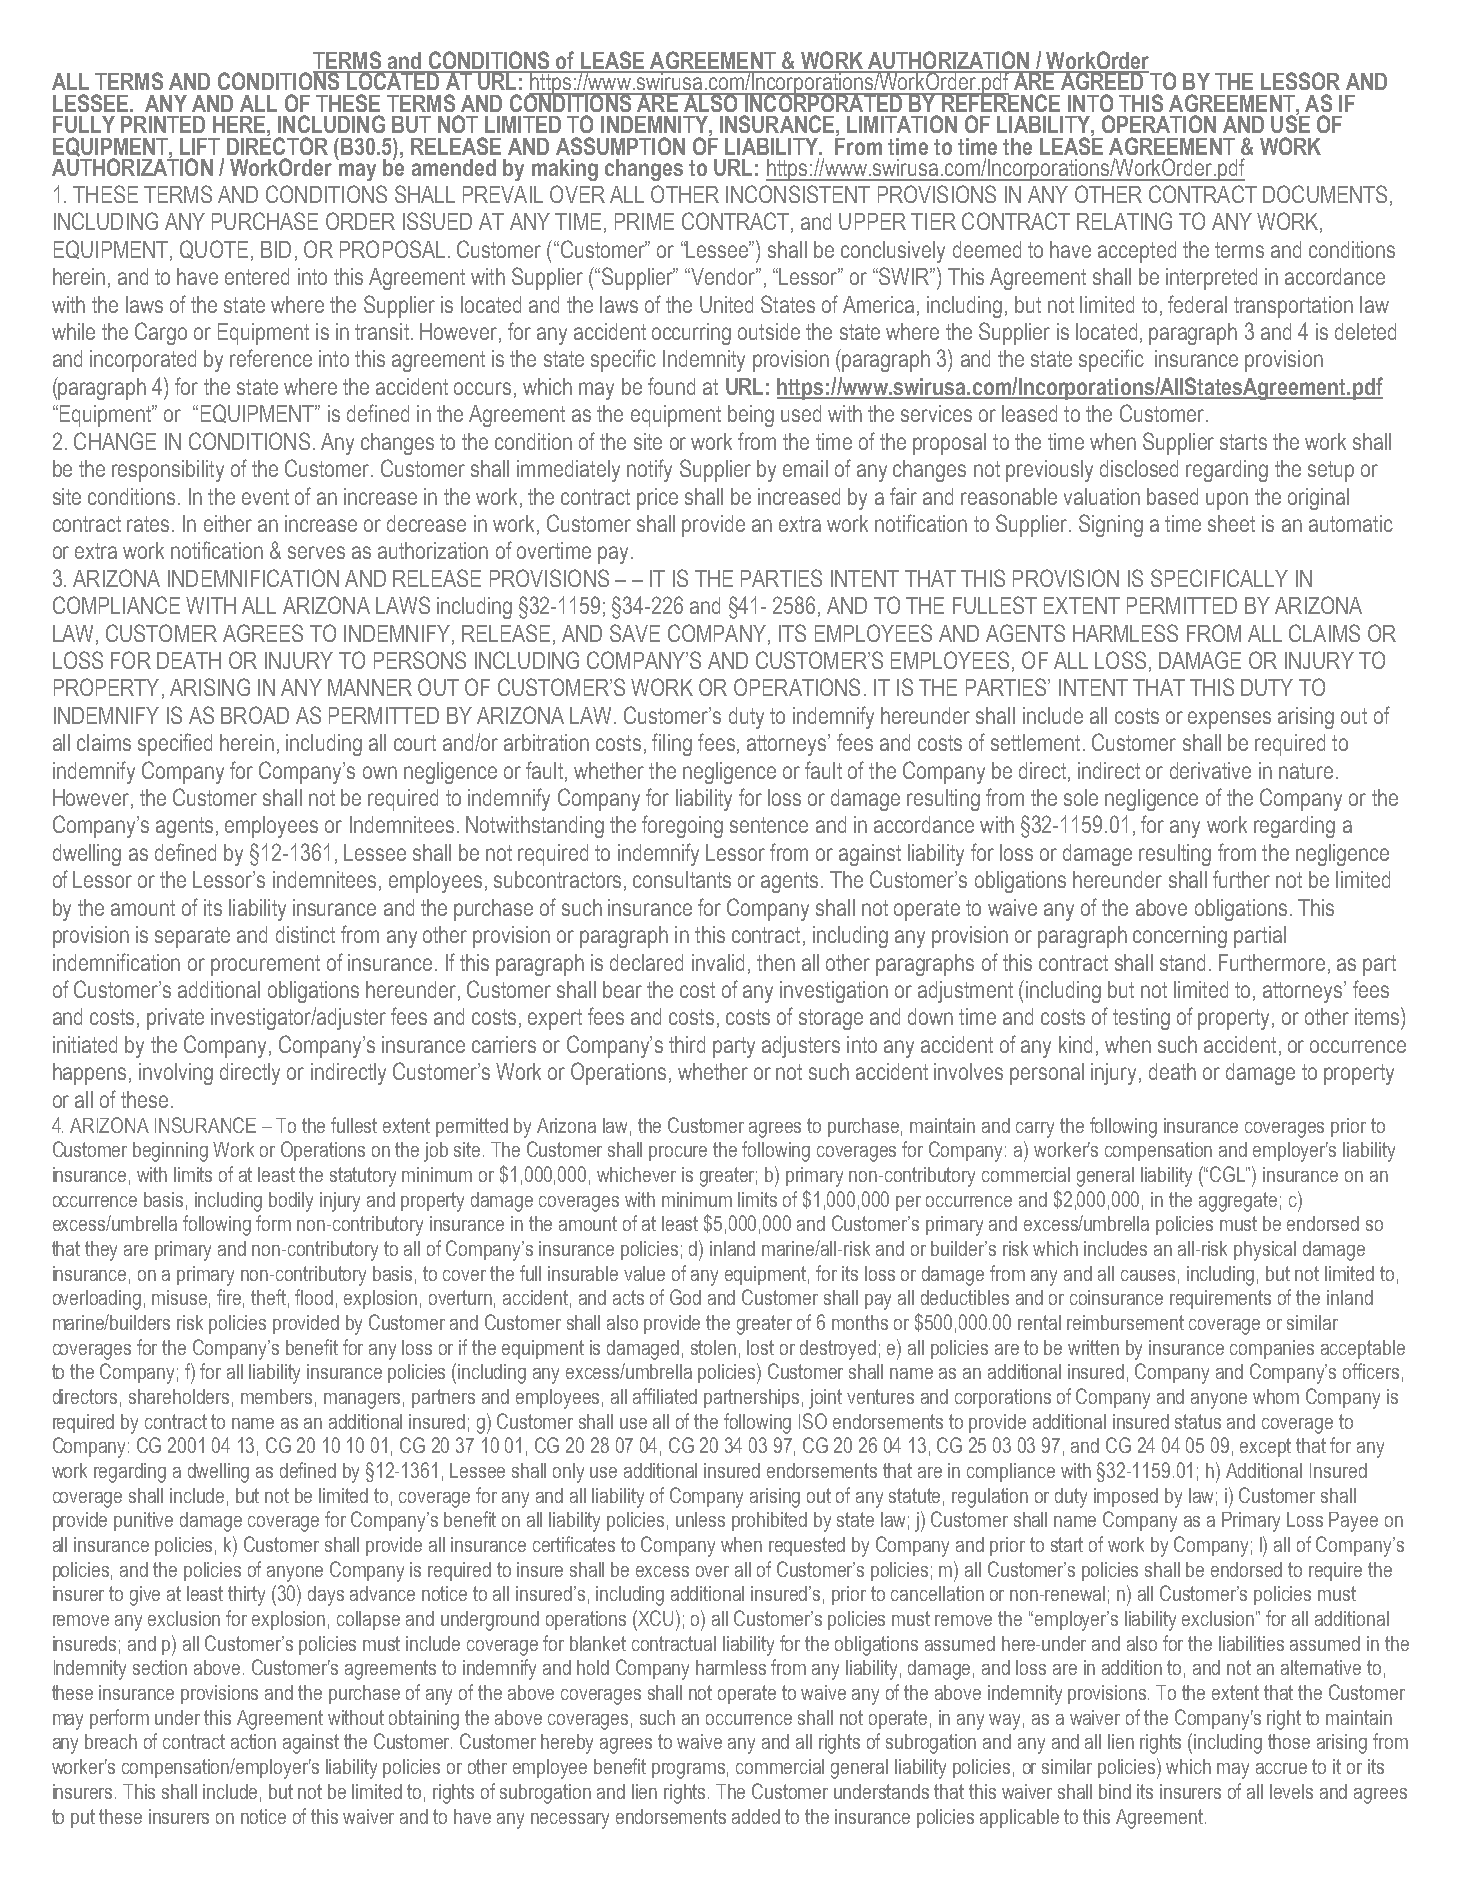 The image size is (1462, 1892). What do you see at coordinates (1102, 80) in the image?
I see `AGREED` at bounding box center [1102, 80].
